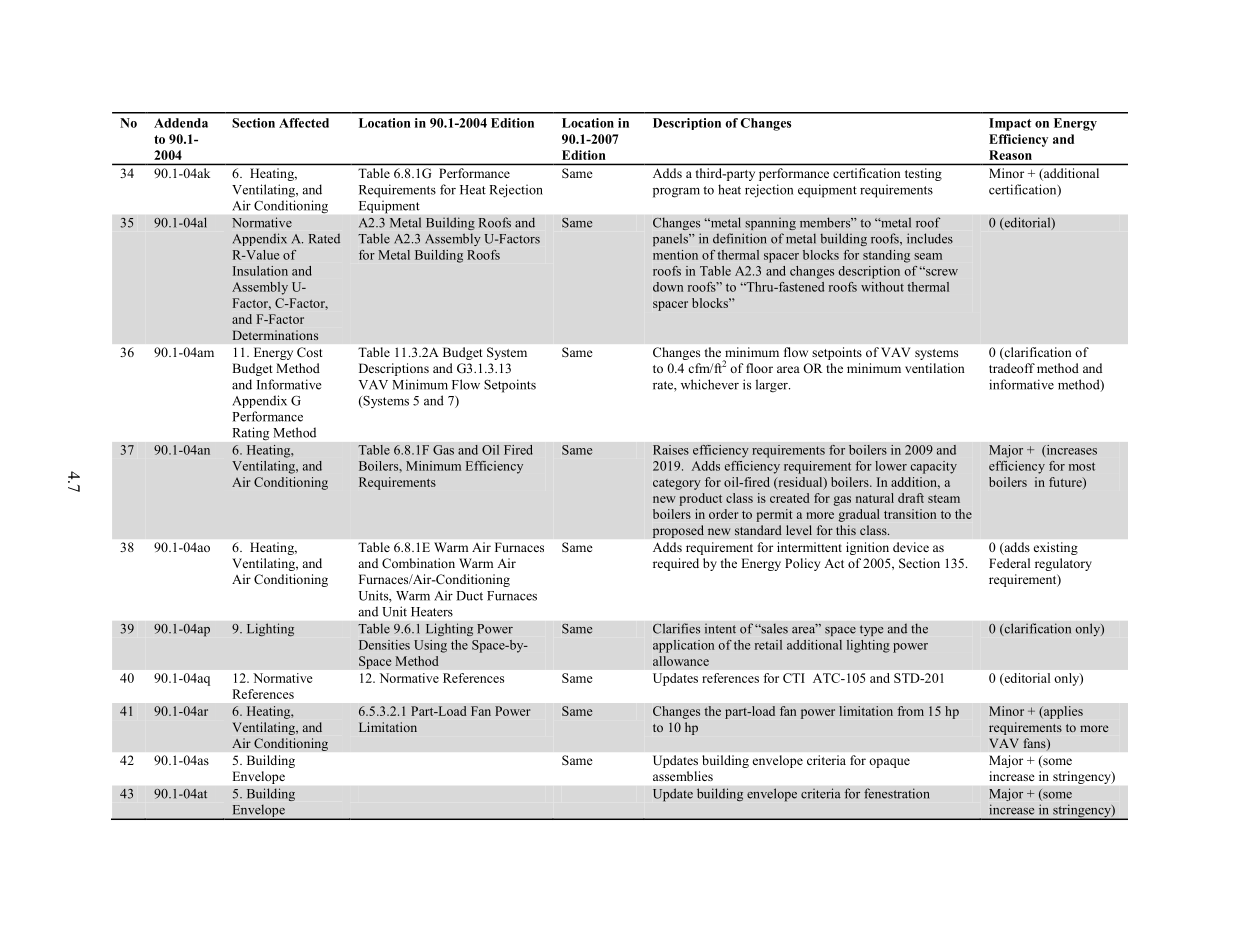 This image has width=1233, height=952. Describe the element at coordinates (304, 123) in the image. I see `Affected` at that location.
